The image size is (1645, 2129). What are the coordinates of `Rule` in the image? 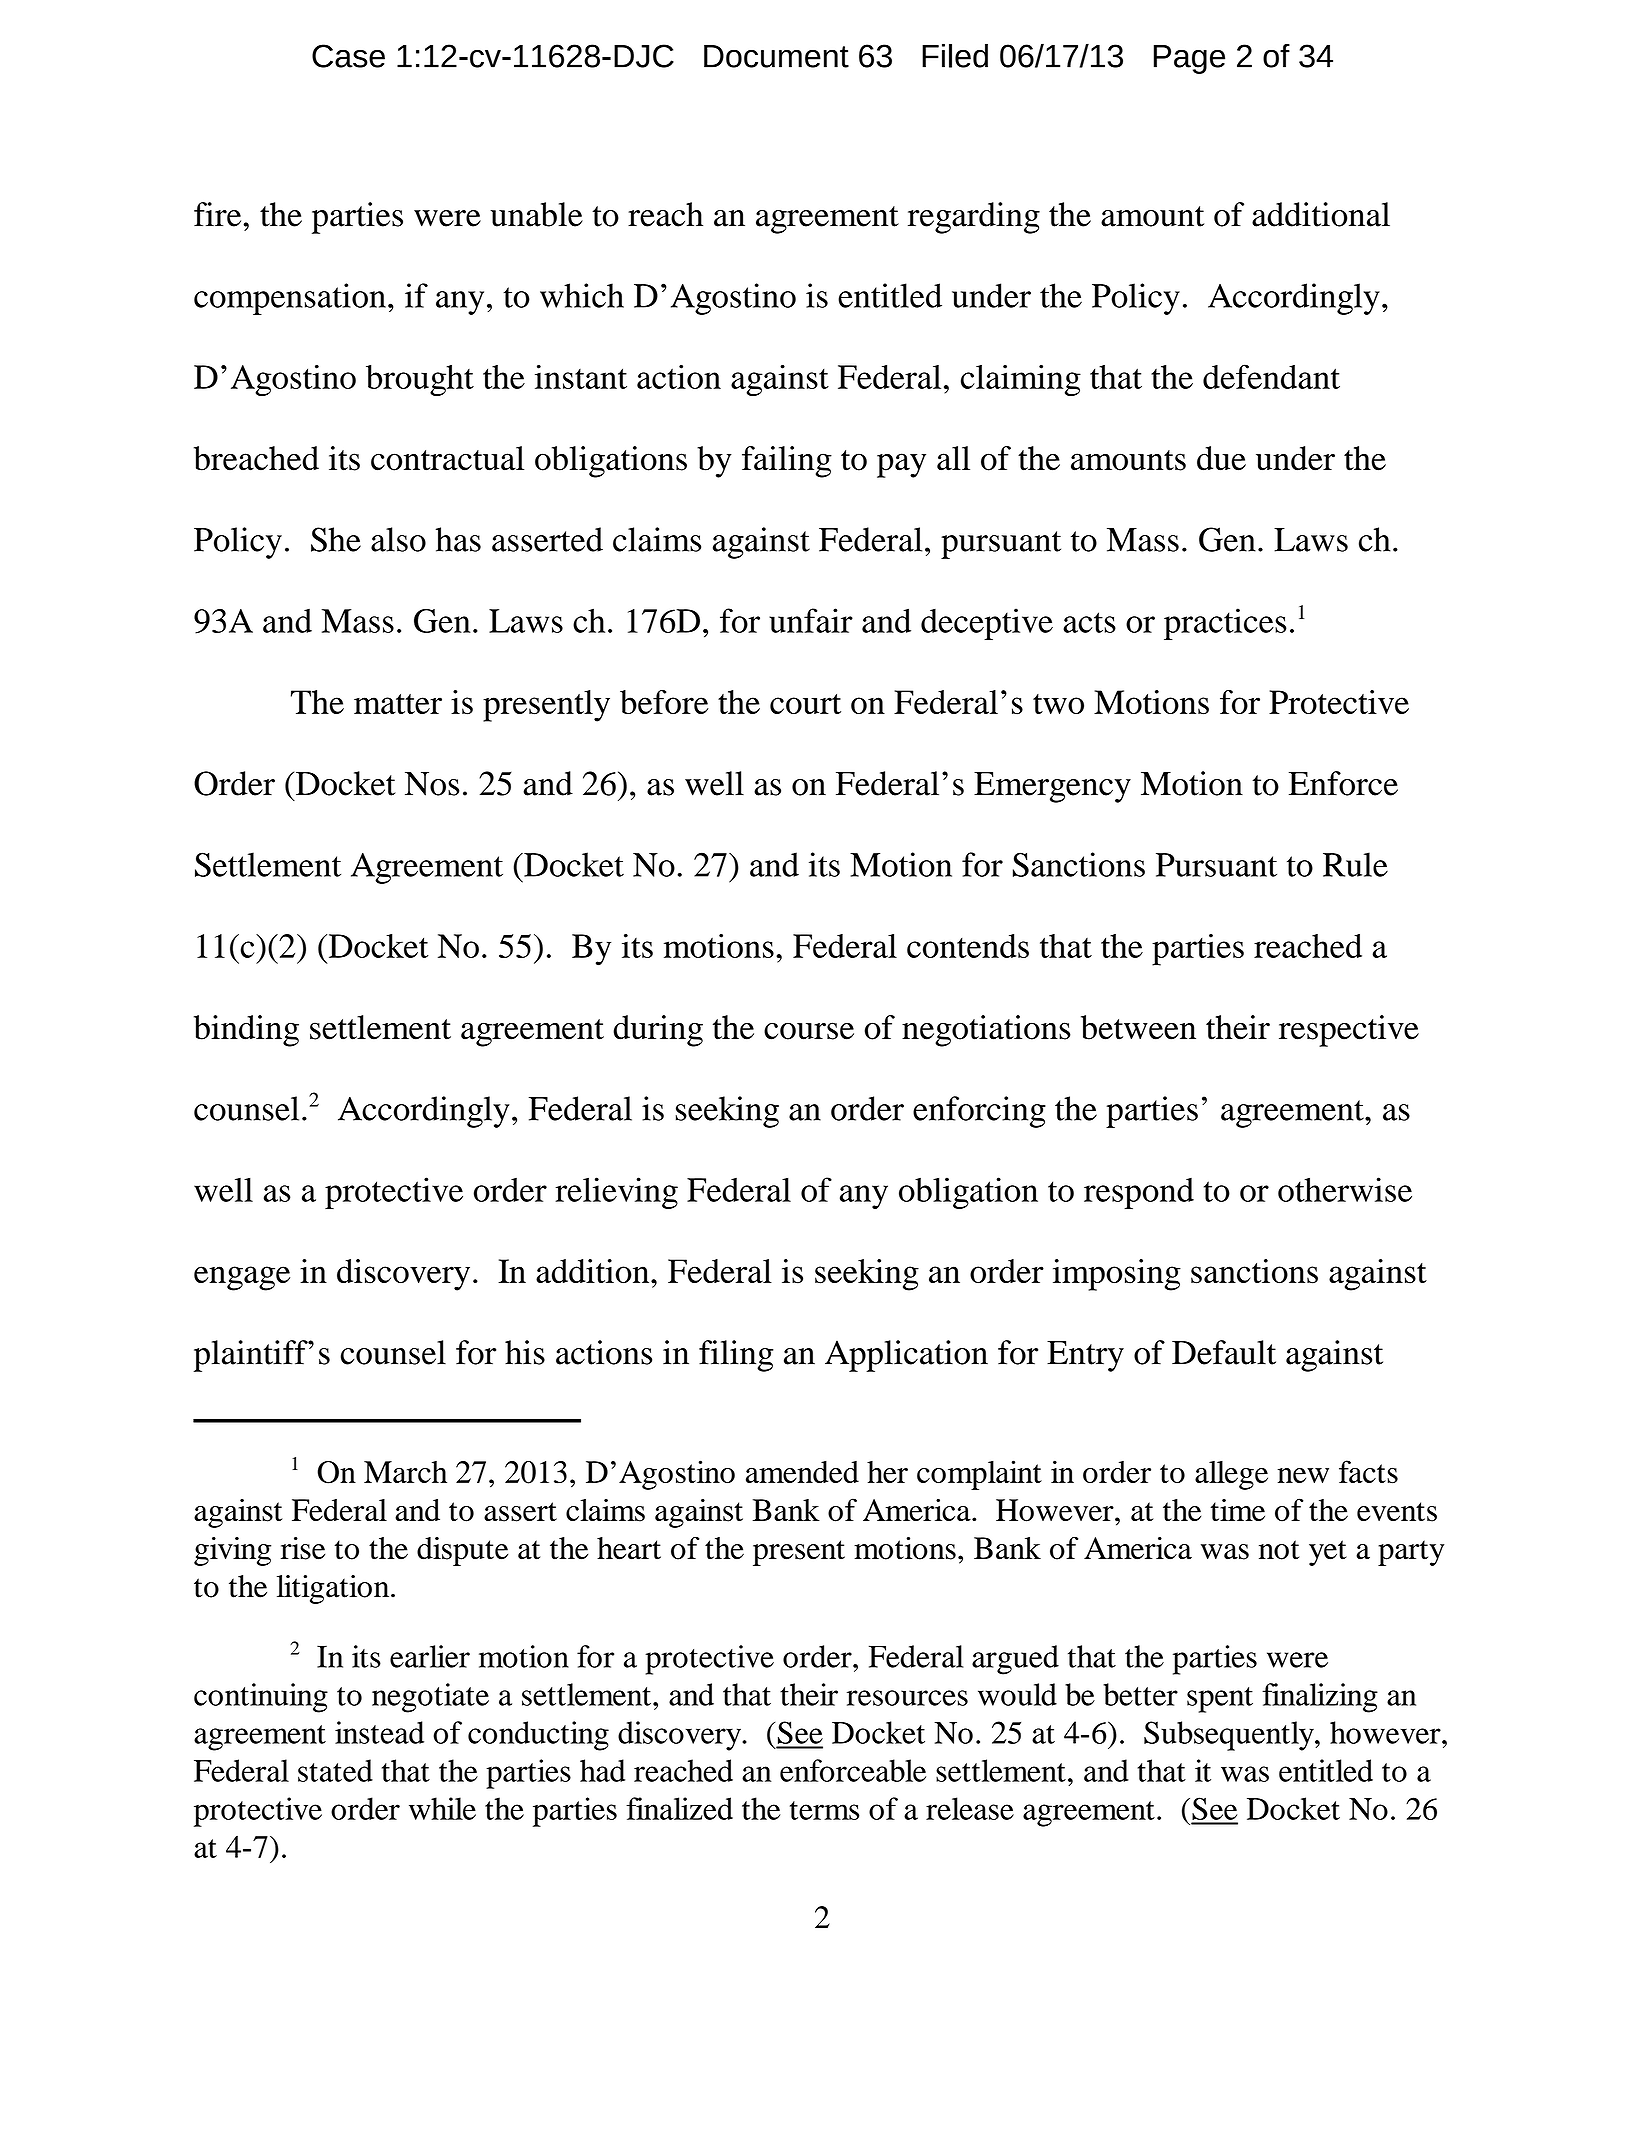 It's located at (1355, 864).
